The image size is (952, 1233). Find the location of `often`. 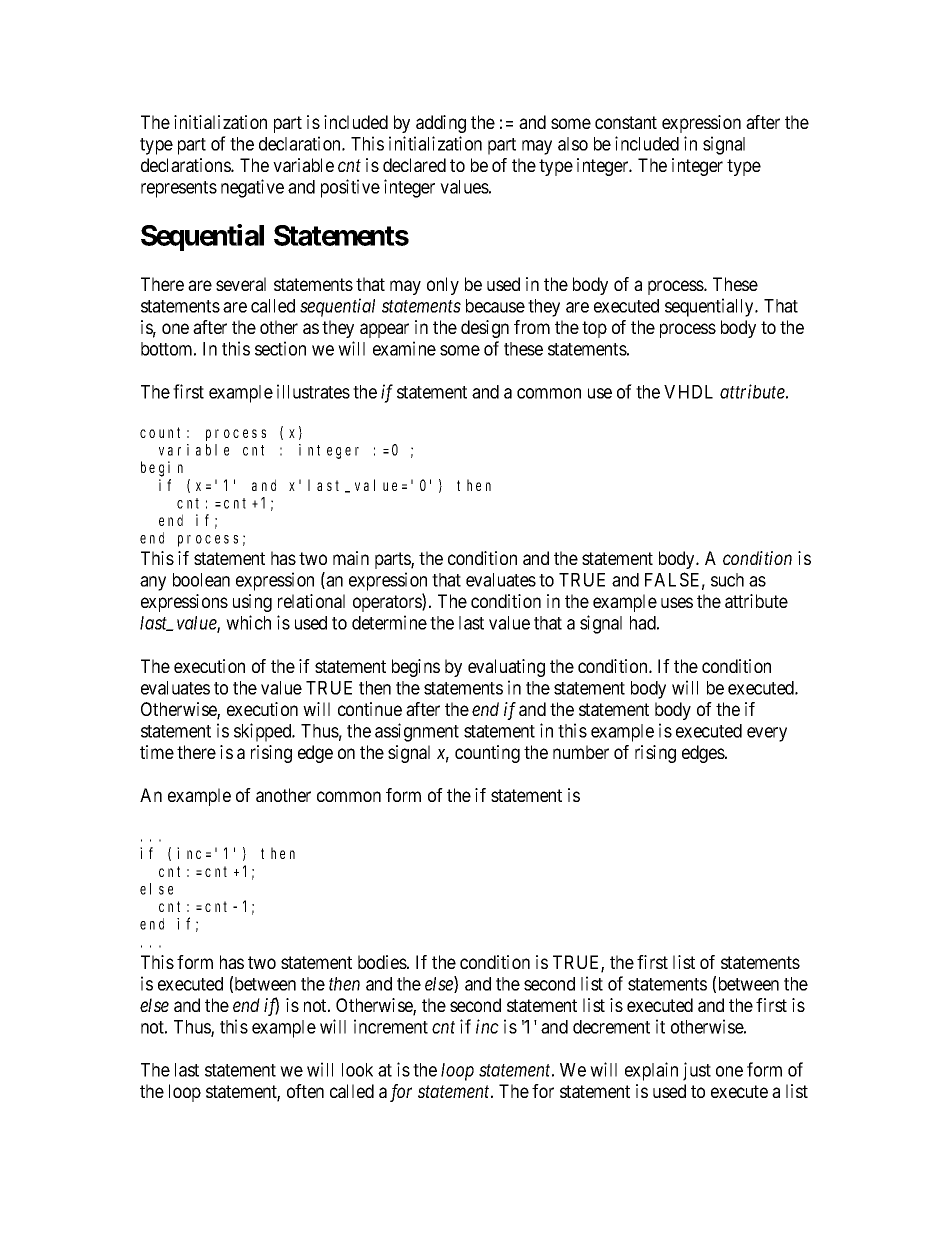

often is located at coordinates (305, 1091).
